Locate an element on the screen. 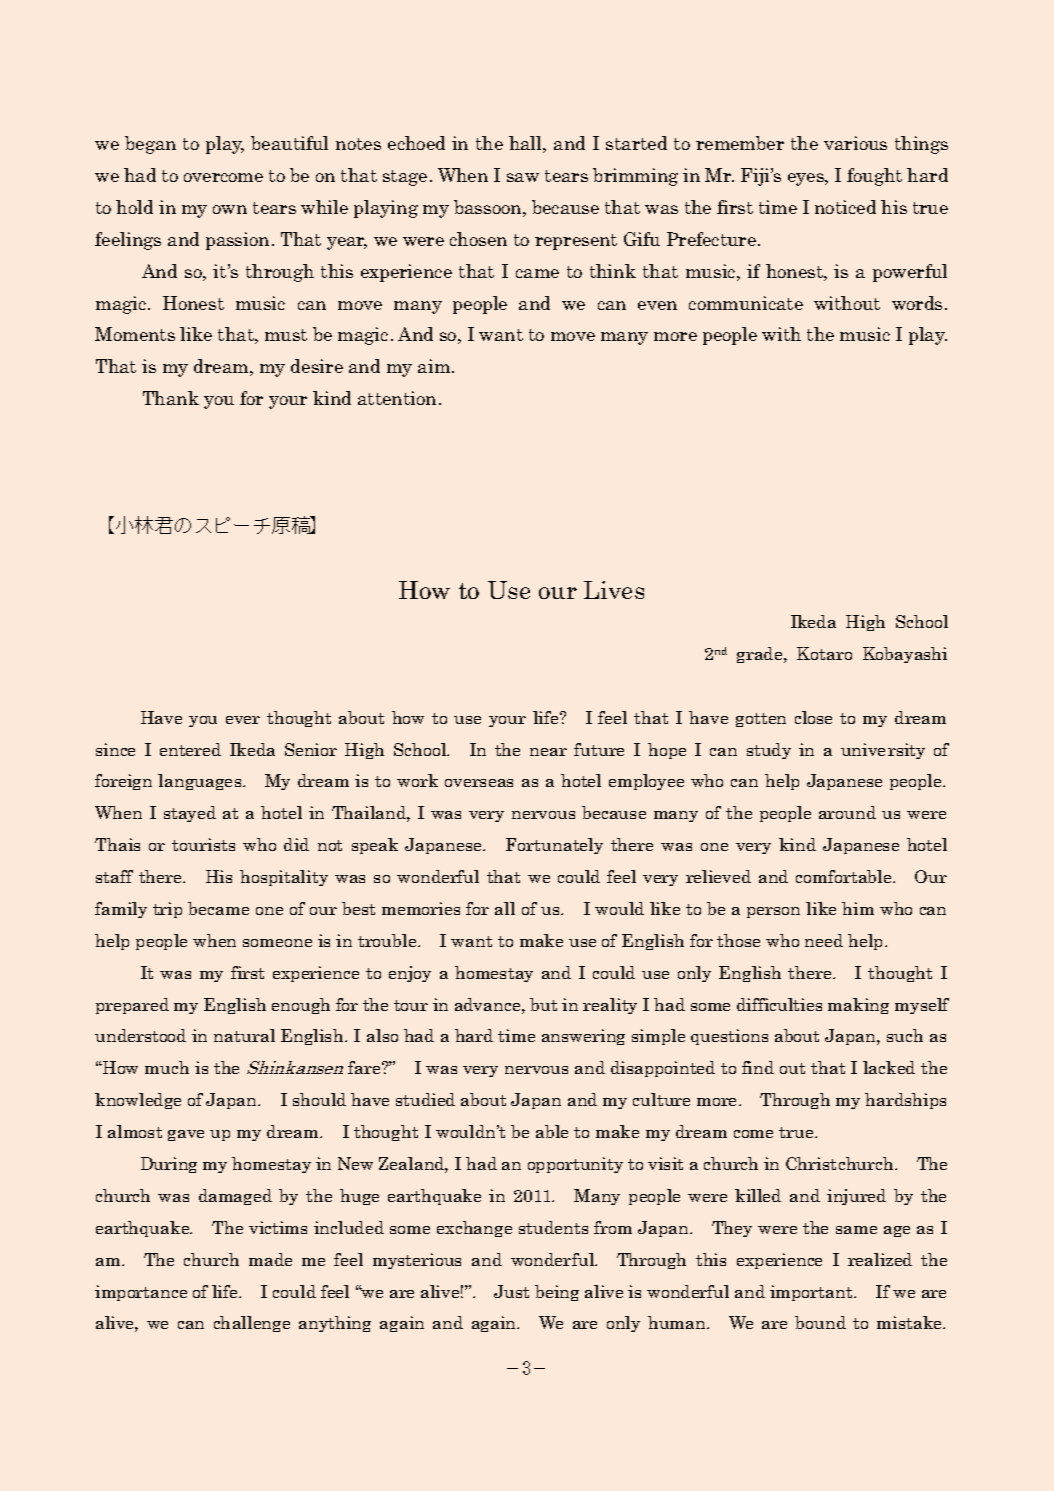  own is located at coordinates (230, 209).
